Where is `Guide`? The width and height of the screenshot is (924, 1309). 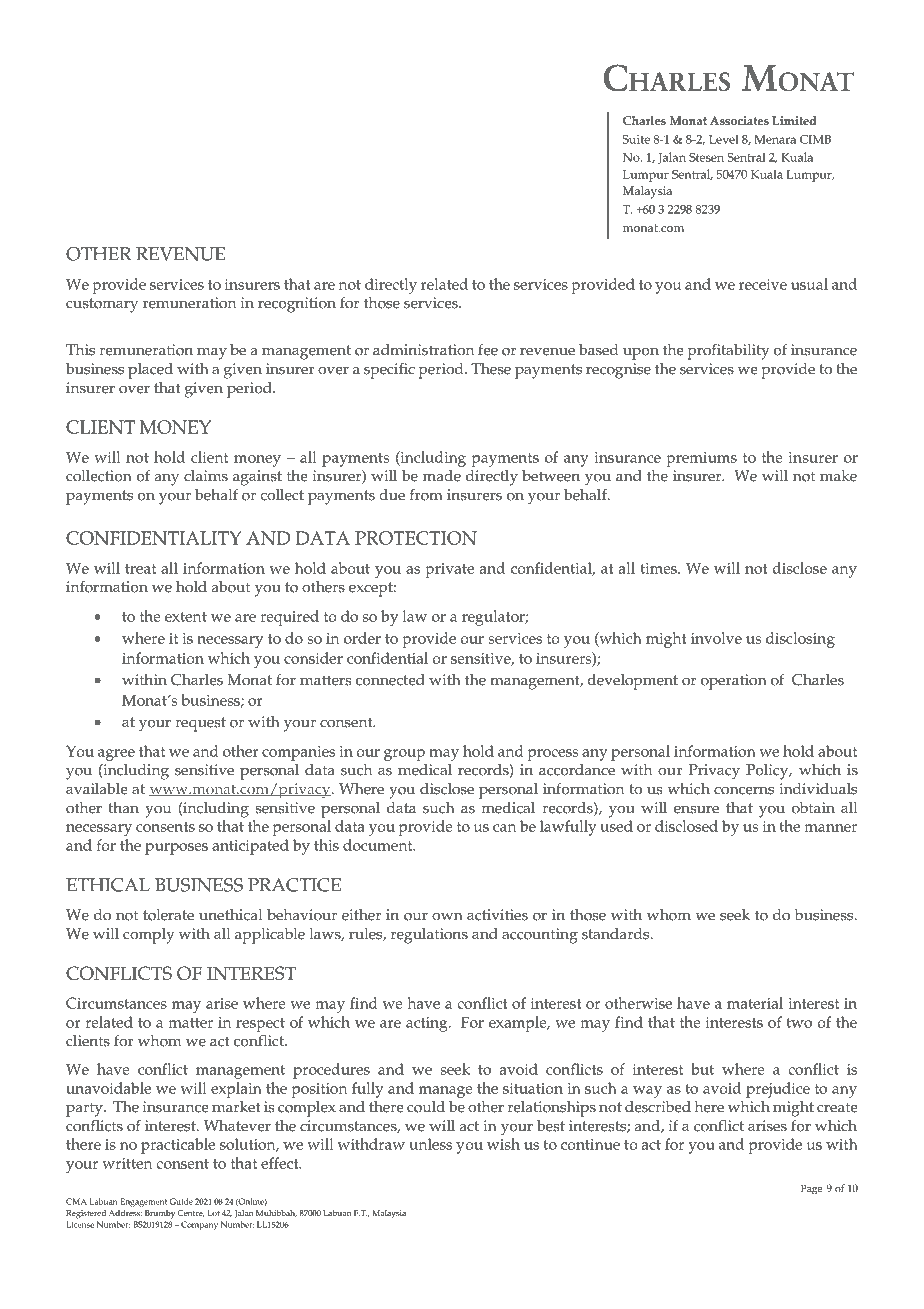
Guide is located at coordinates (181, 1201).
